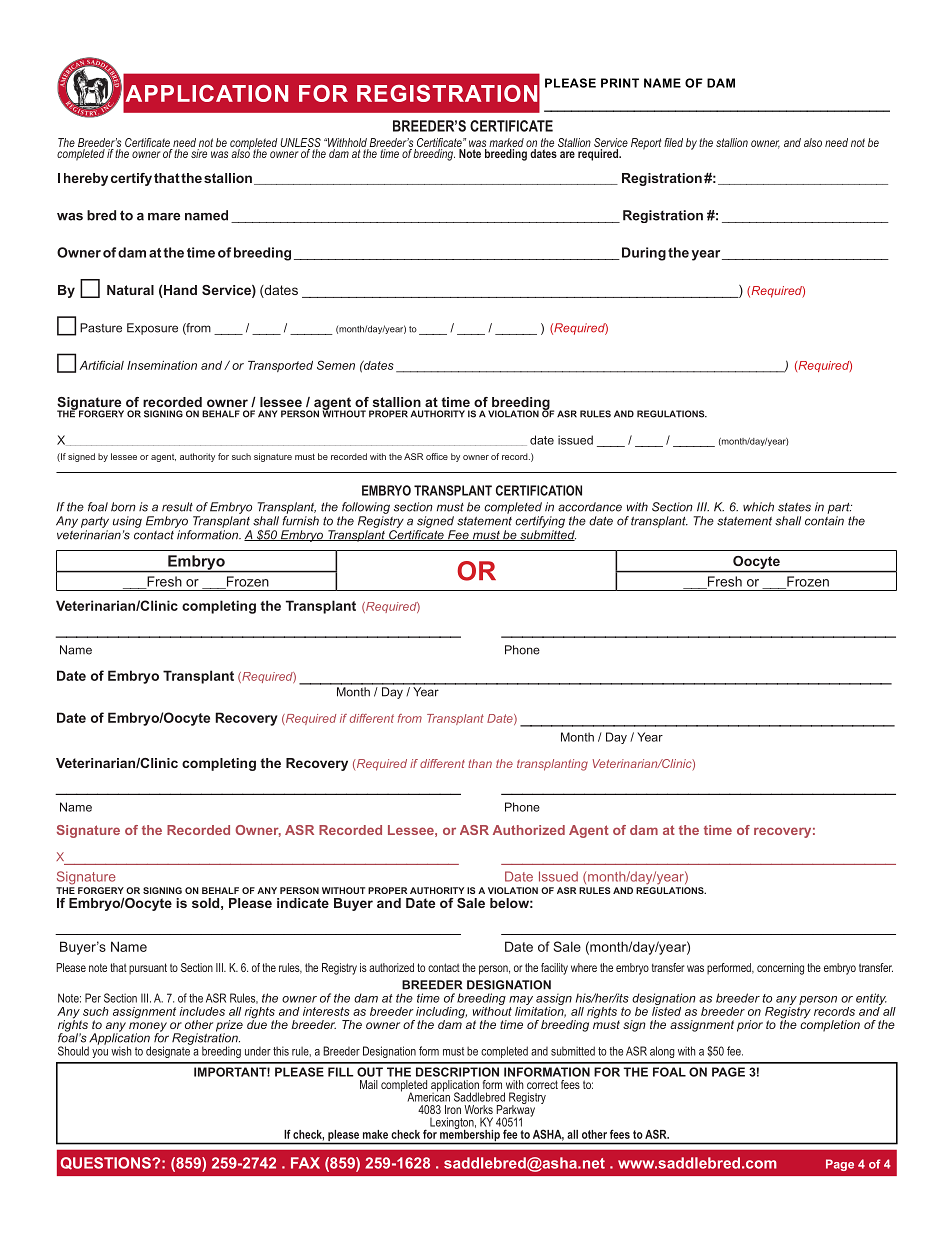 Image resolution: width=952 pixels, height=1233 pixels. I want to click on filed, so click(673, 142).
